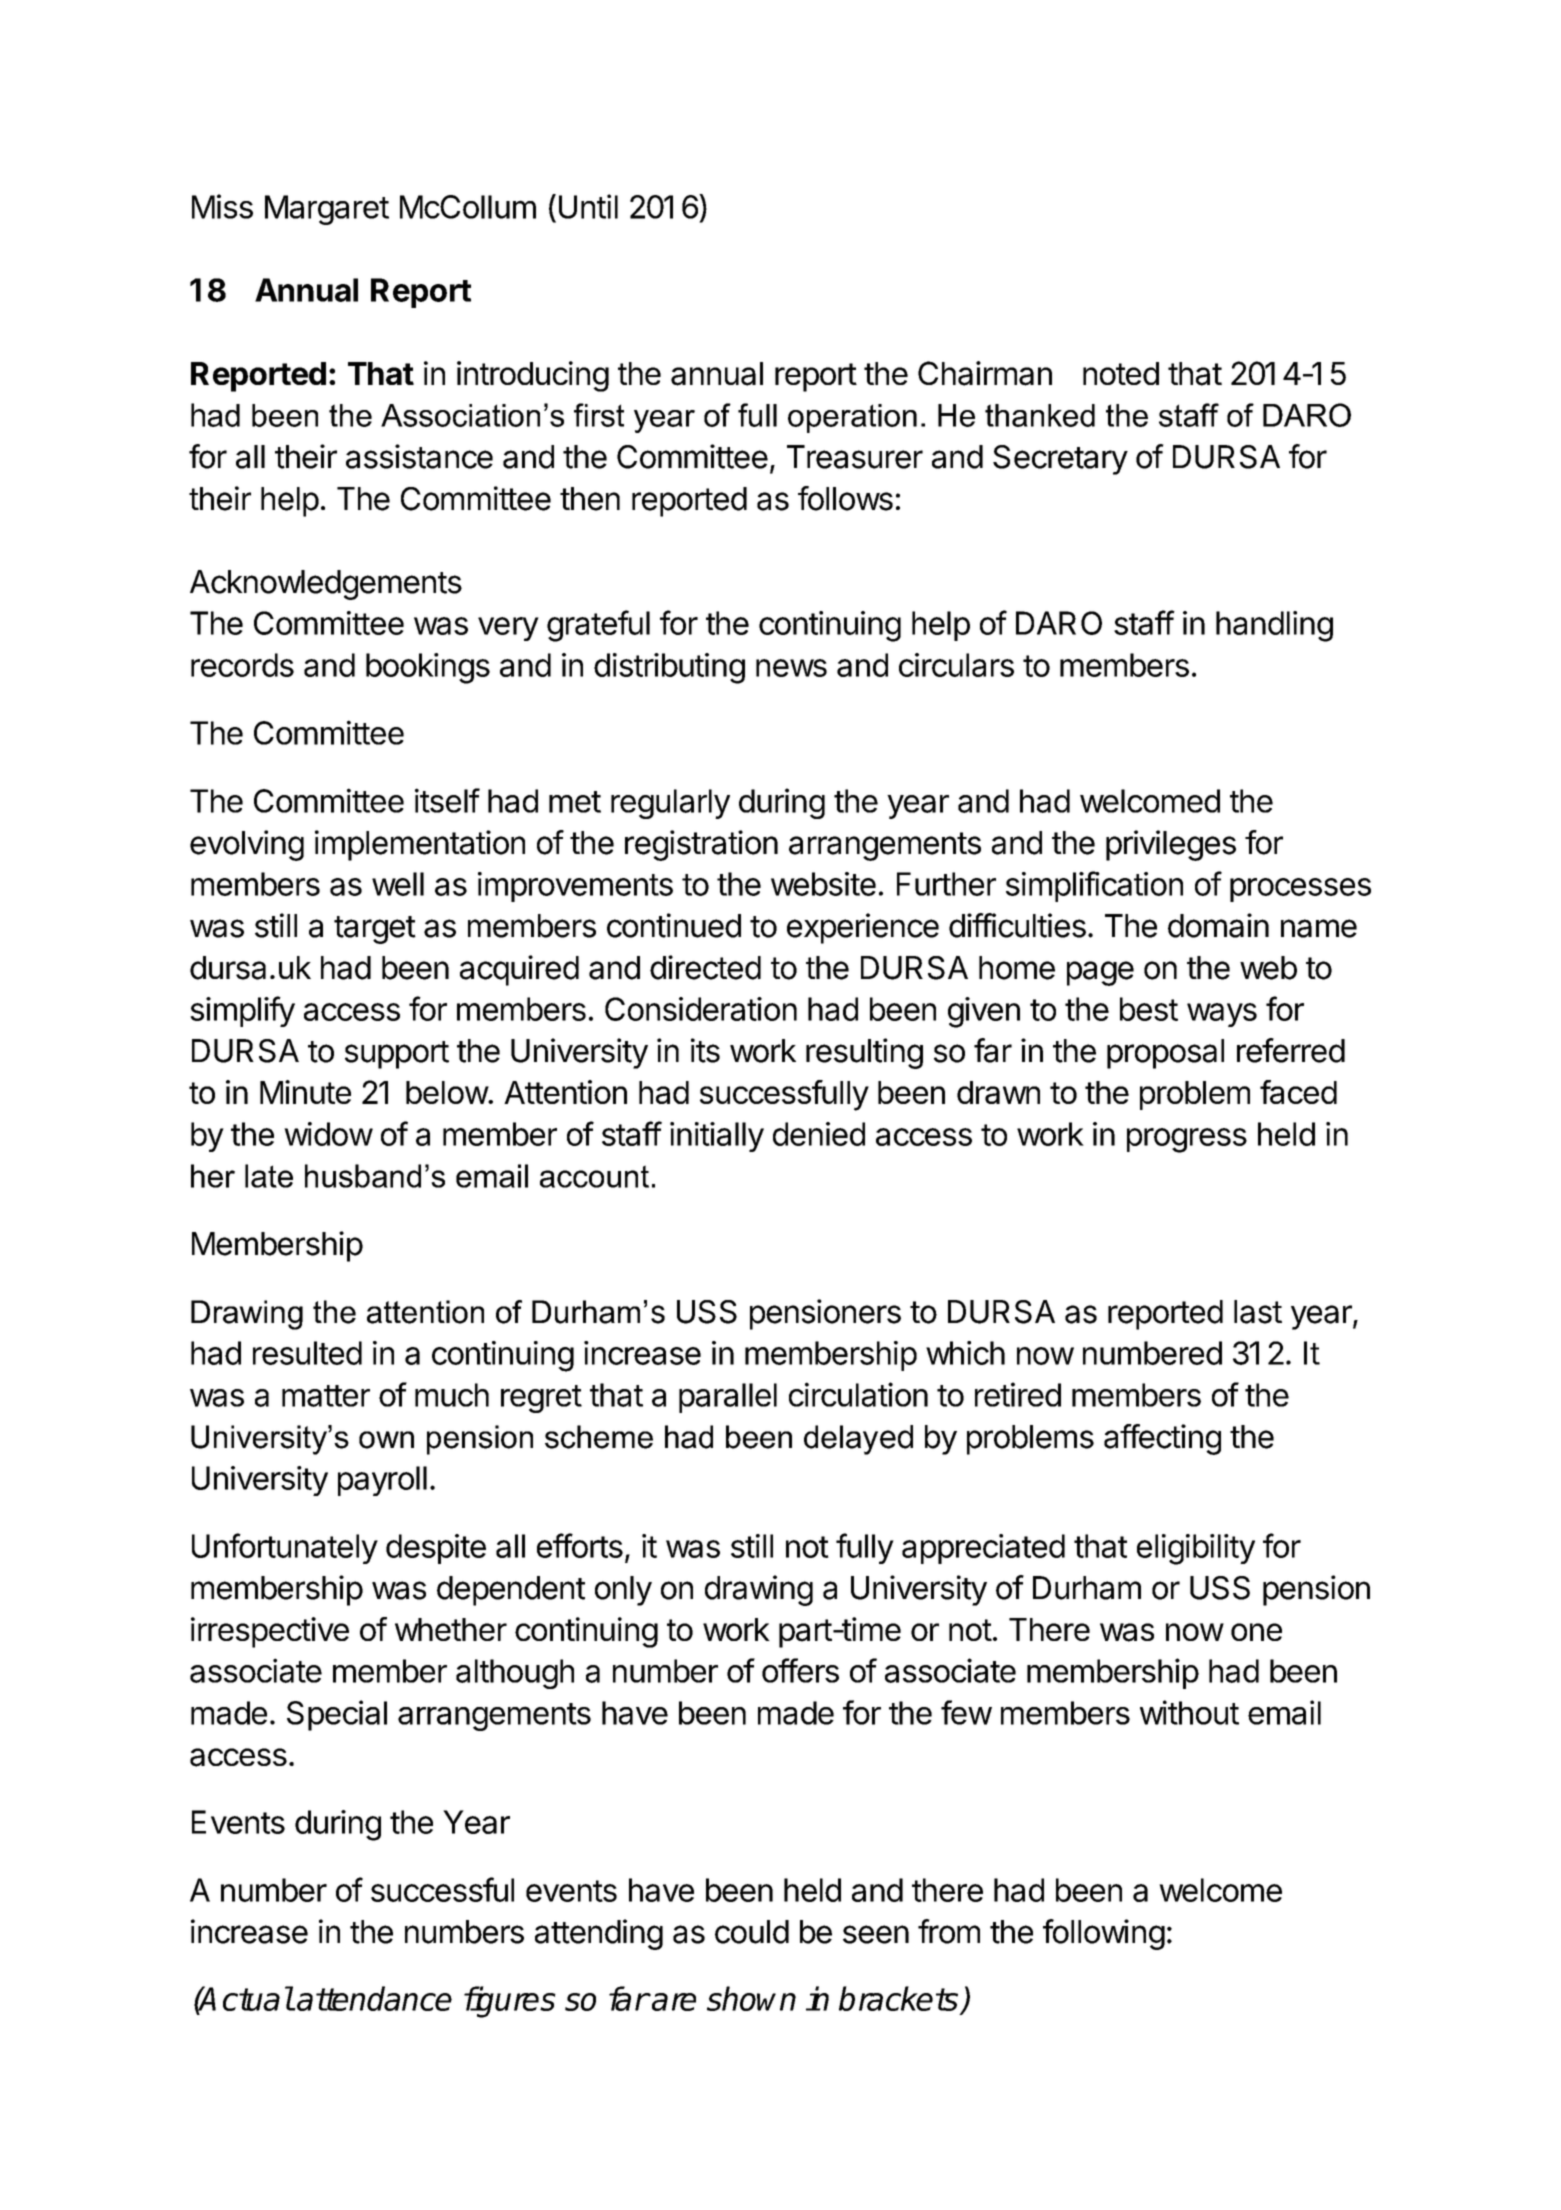  What do you see at coordinates (327, 210) in the page?
I see `Margaret` at bounding box center [327, 210].
